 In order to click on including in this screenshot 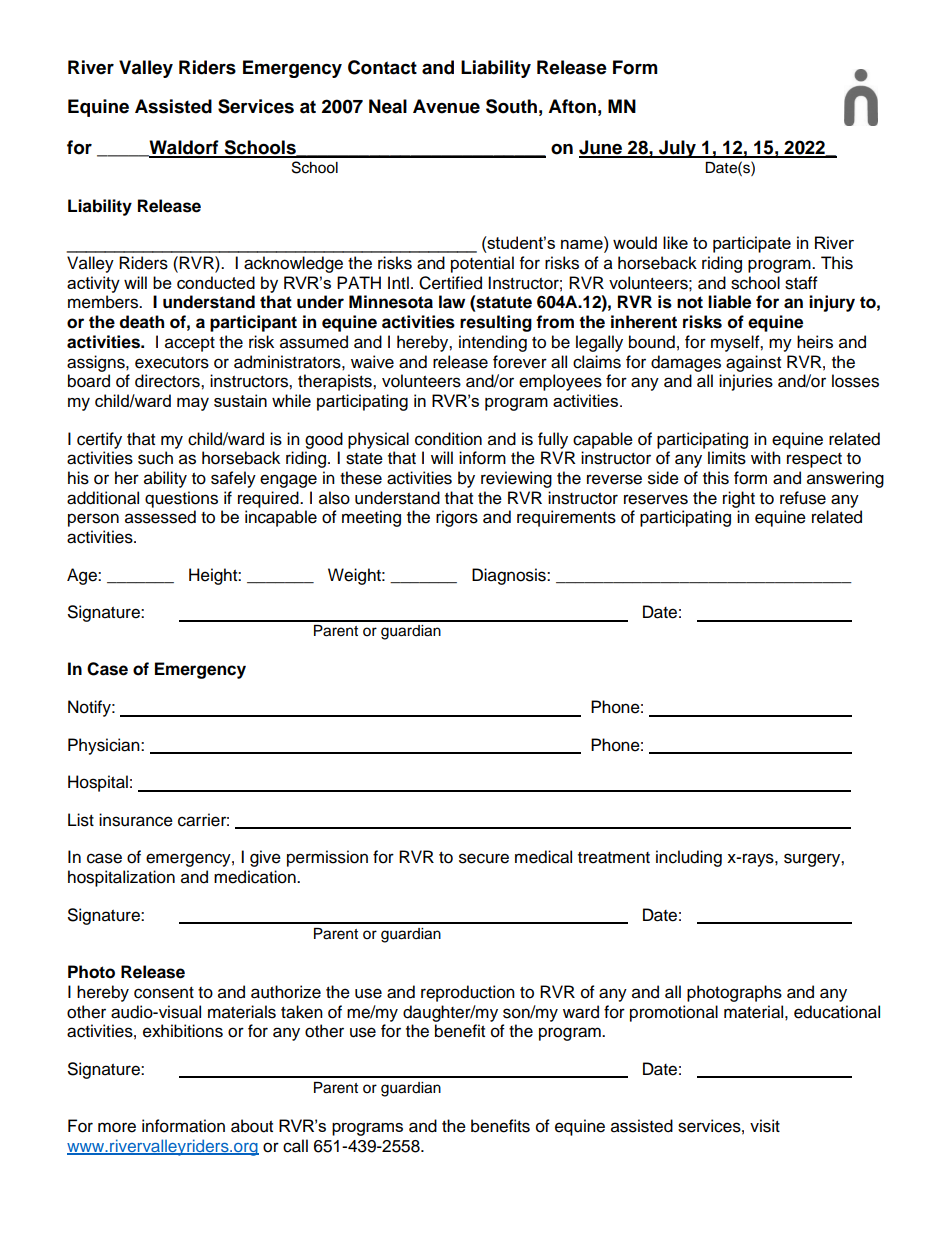, I will do `click(689, 858)`.
